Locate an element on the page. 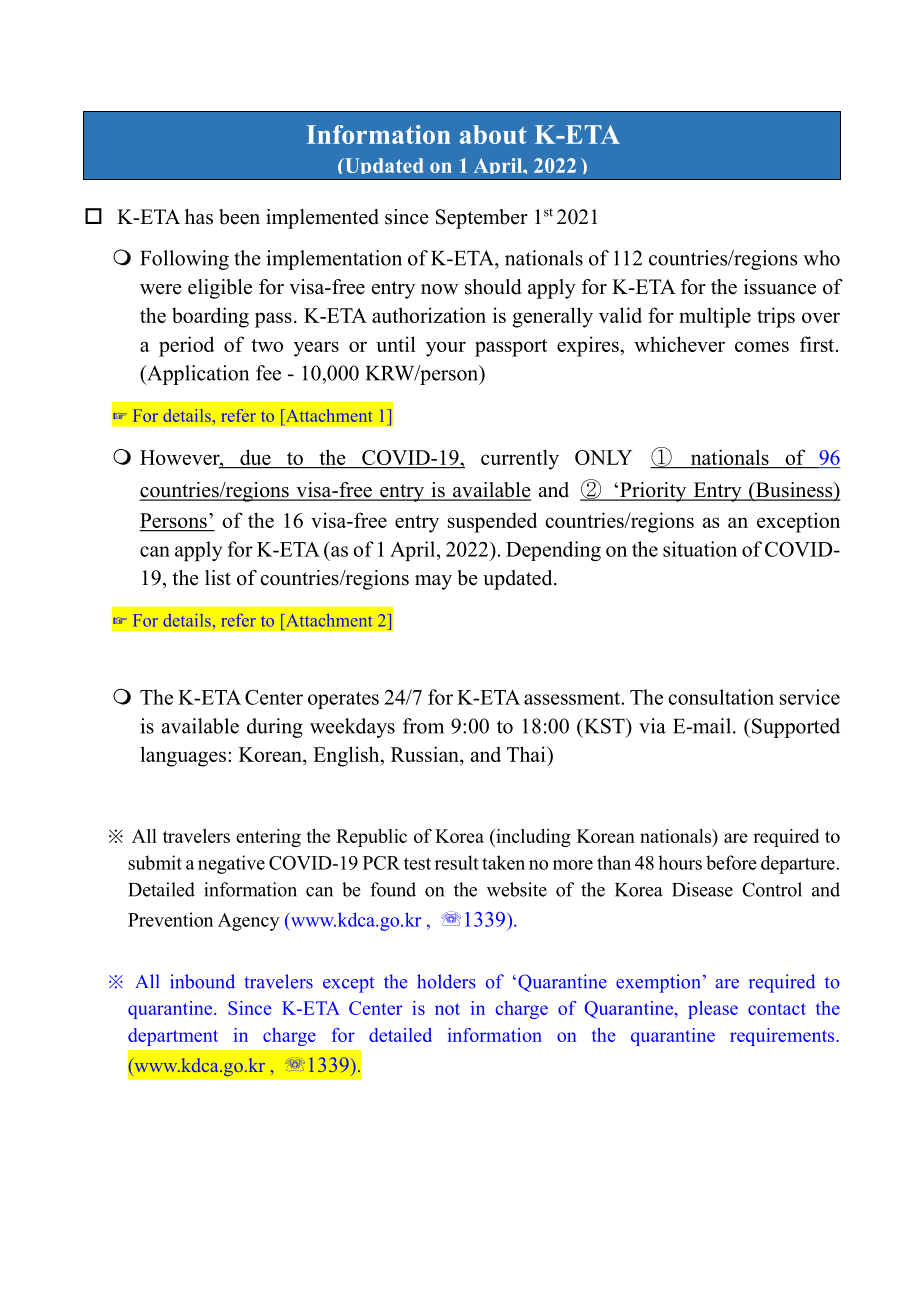 The image size is (924, 1308). been is located at coordinates (239, 217).
